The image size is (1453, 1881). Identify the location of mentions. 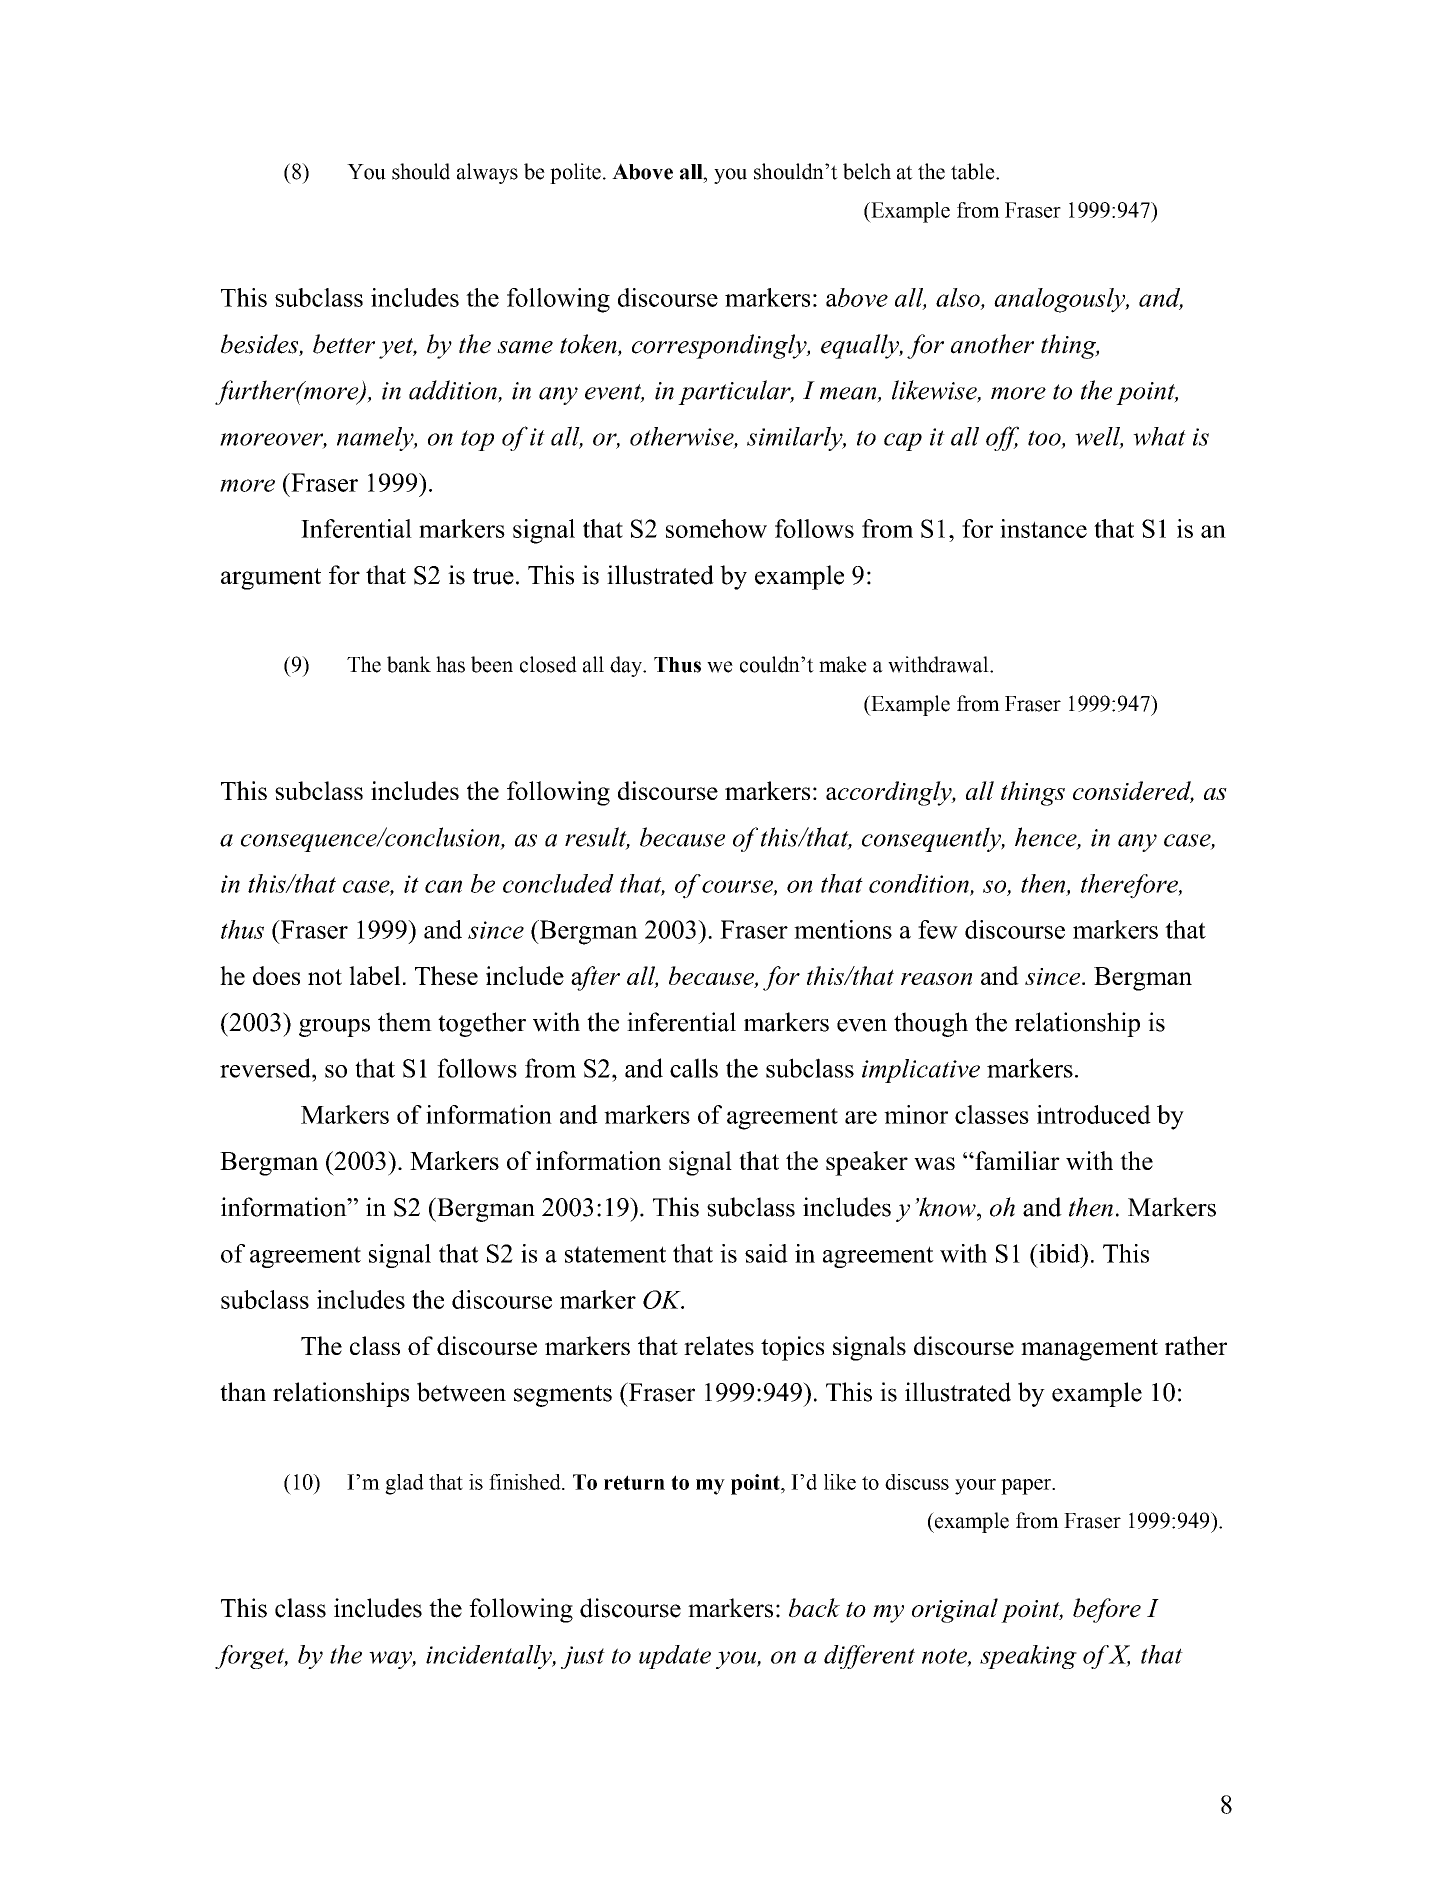
(843, 929).
